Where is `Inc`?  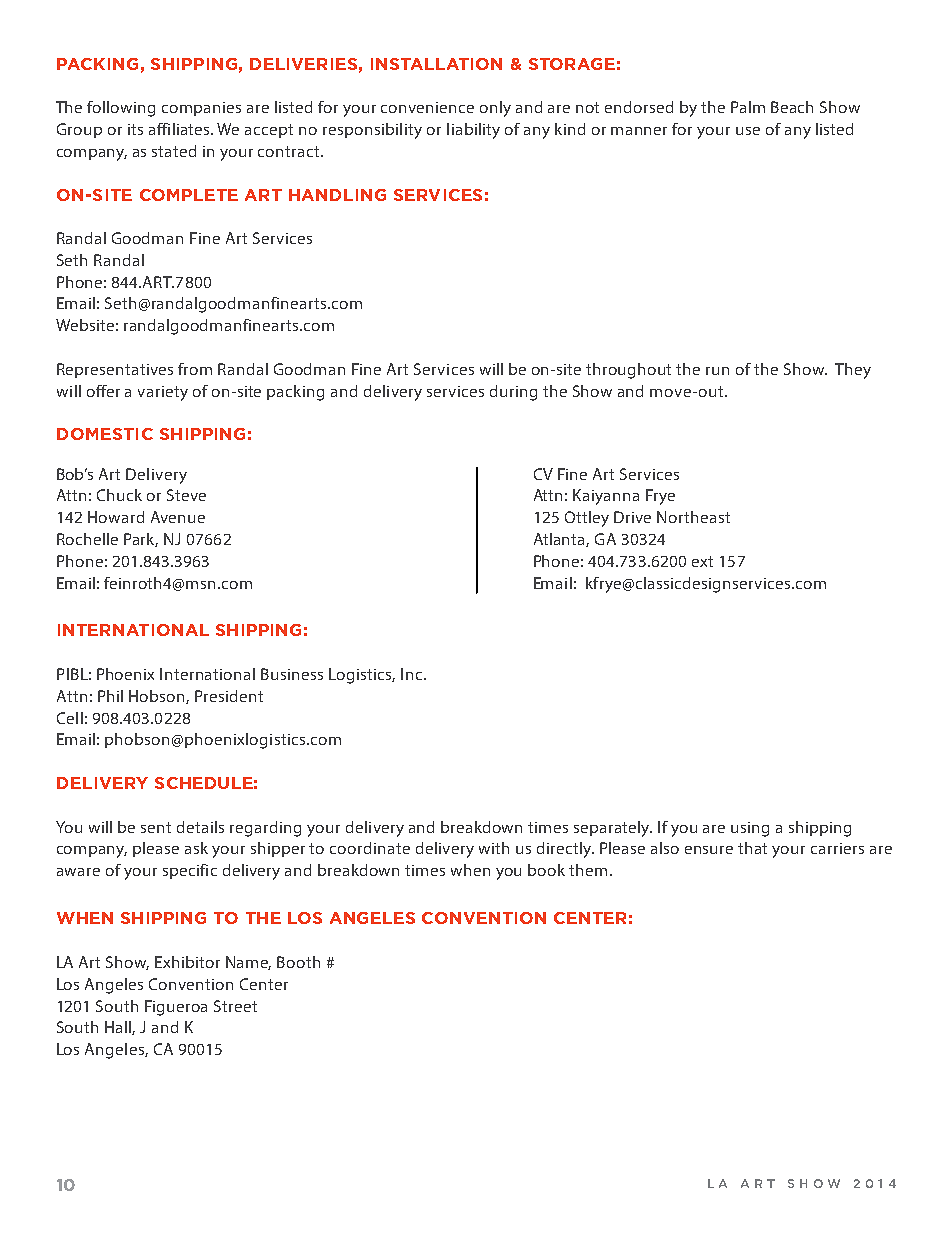 Inc is located at coordinates (413, 674).
